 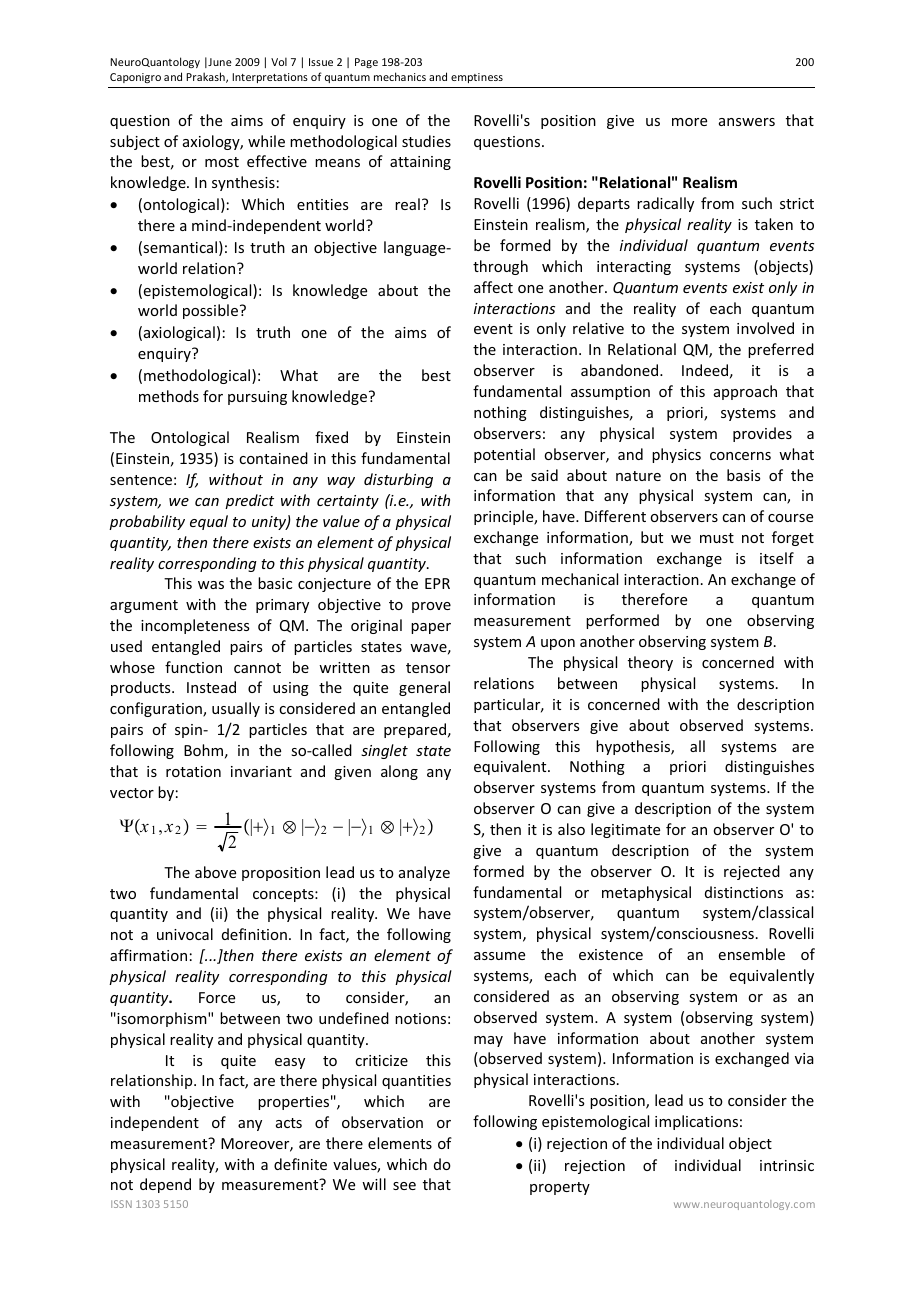 I want to click on along, so click(x=399, y=772).
